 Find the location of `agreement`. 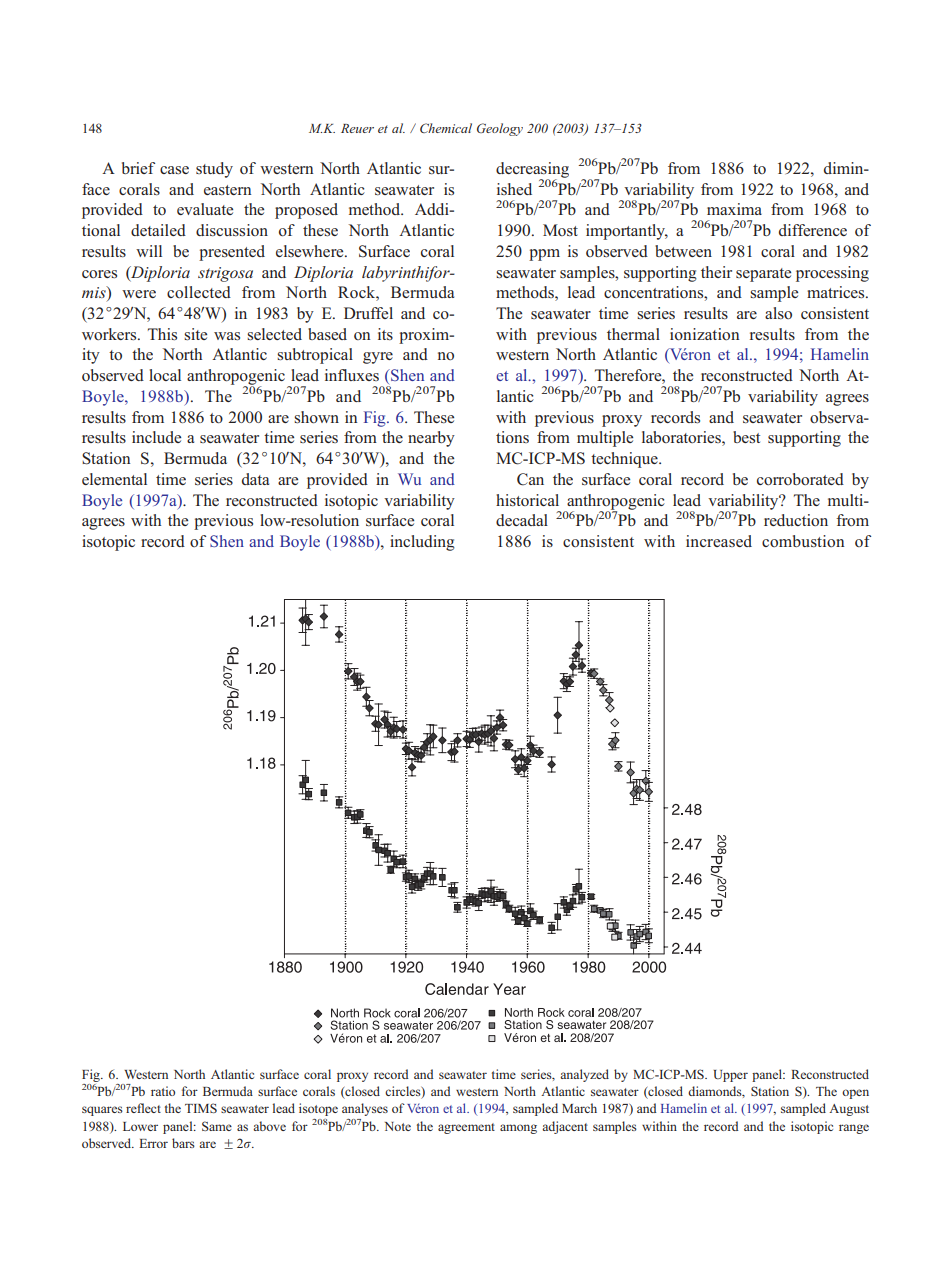

agreement is located at coordinates (466, 1128).
